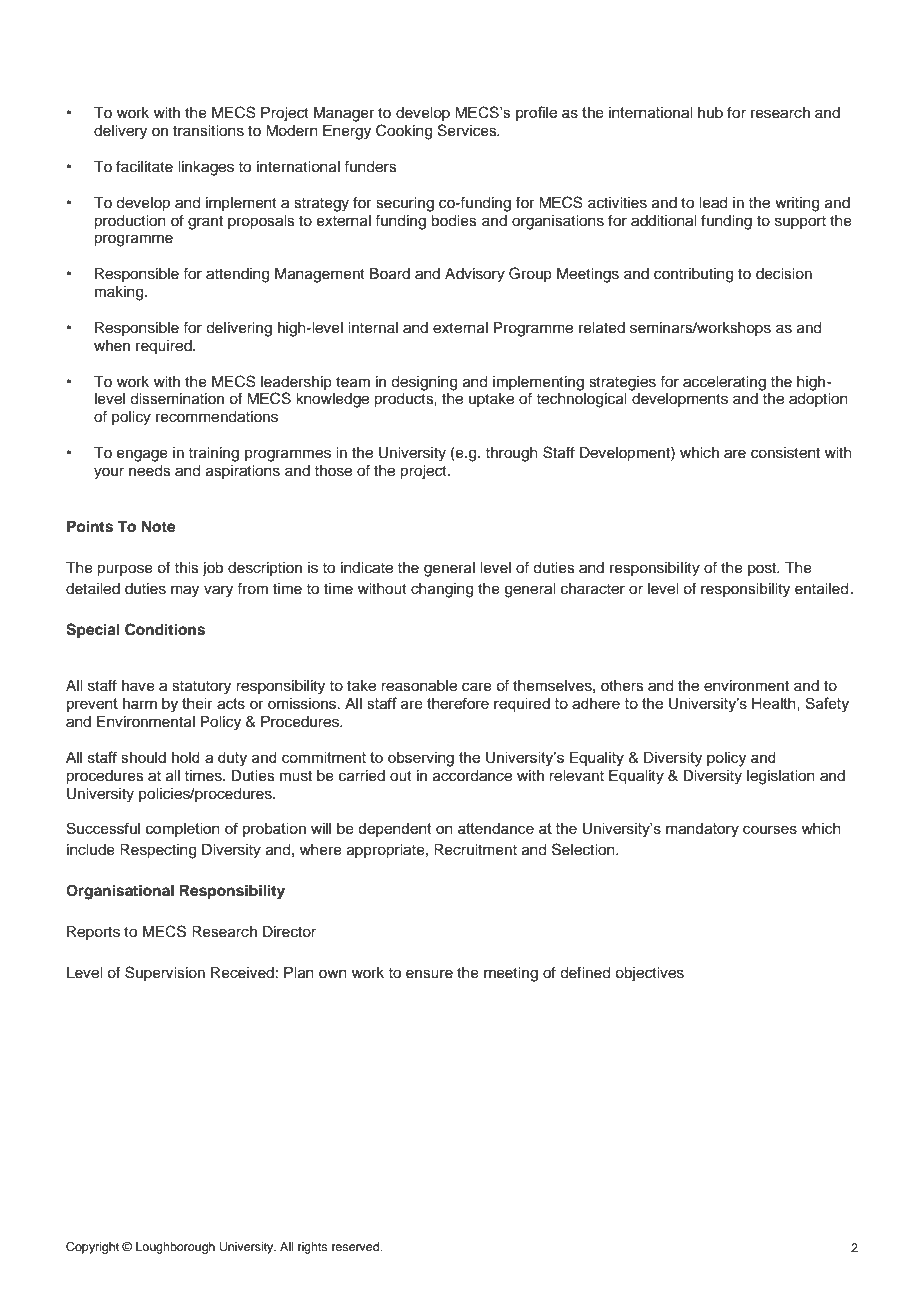  What do you see at coordinates (649, 974) in the document?
I see `objectives` at bounding box center [649, 974].
